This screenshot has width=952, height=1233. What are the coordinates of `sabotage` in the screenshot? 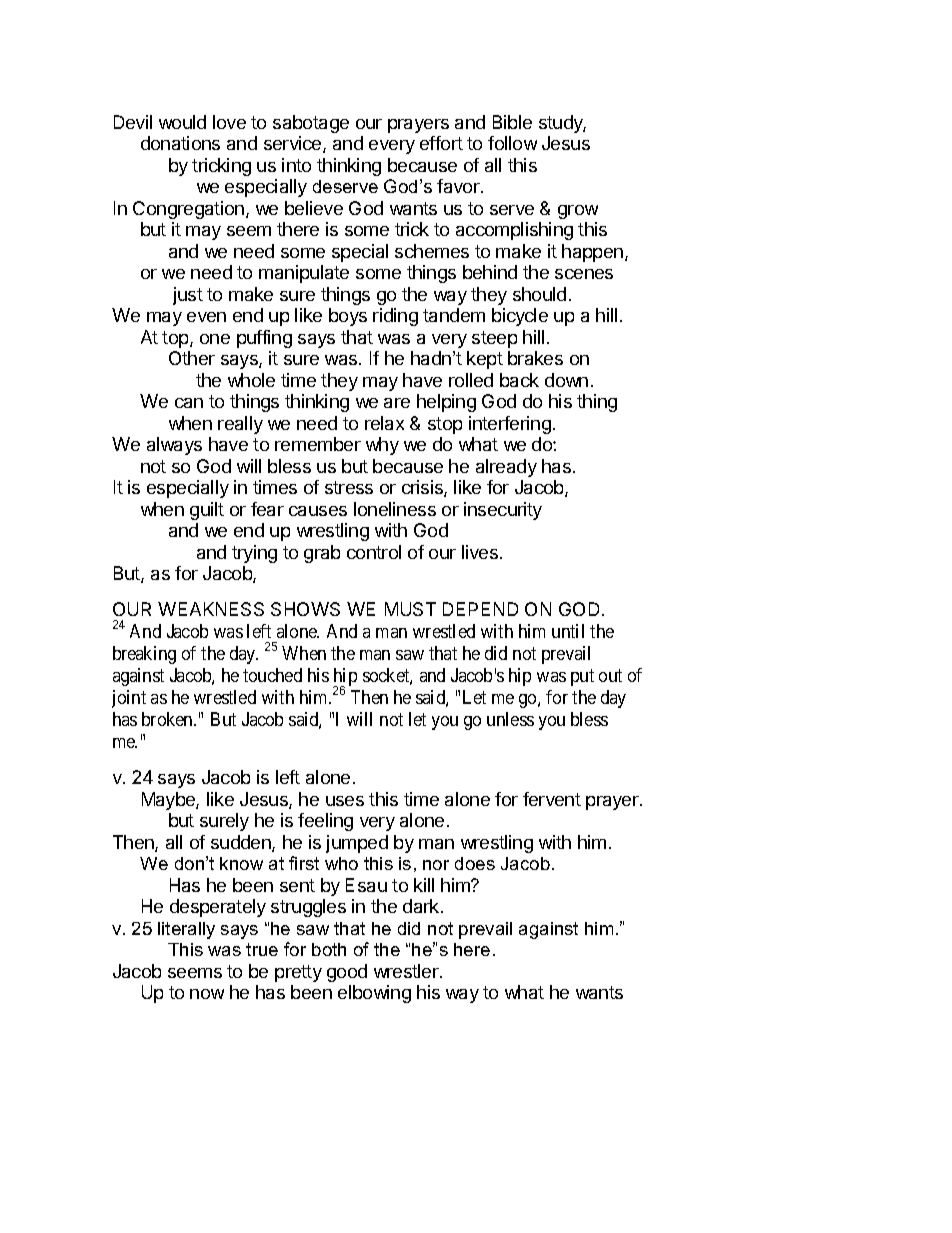 It's located at (311, 124).
